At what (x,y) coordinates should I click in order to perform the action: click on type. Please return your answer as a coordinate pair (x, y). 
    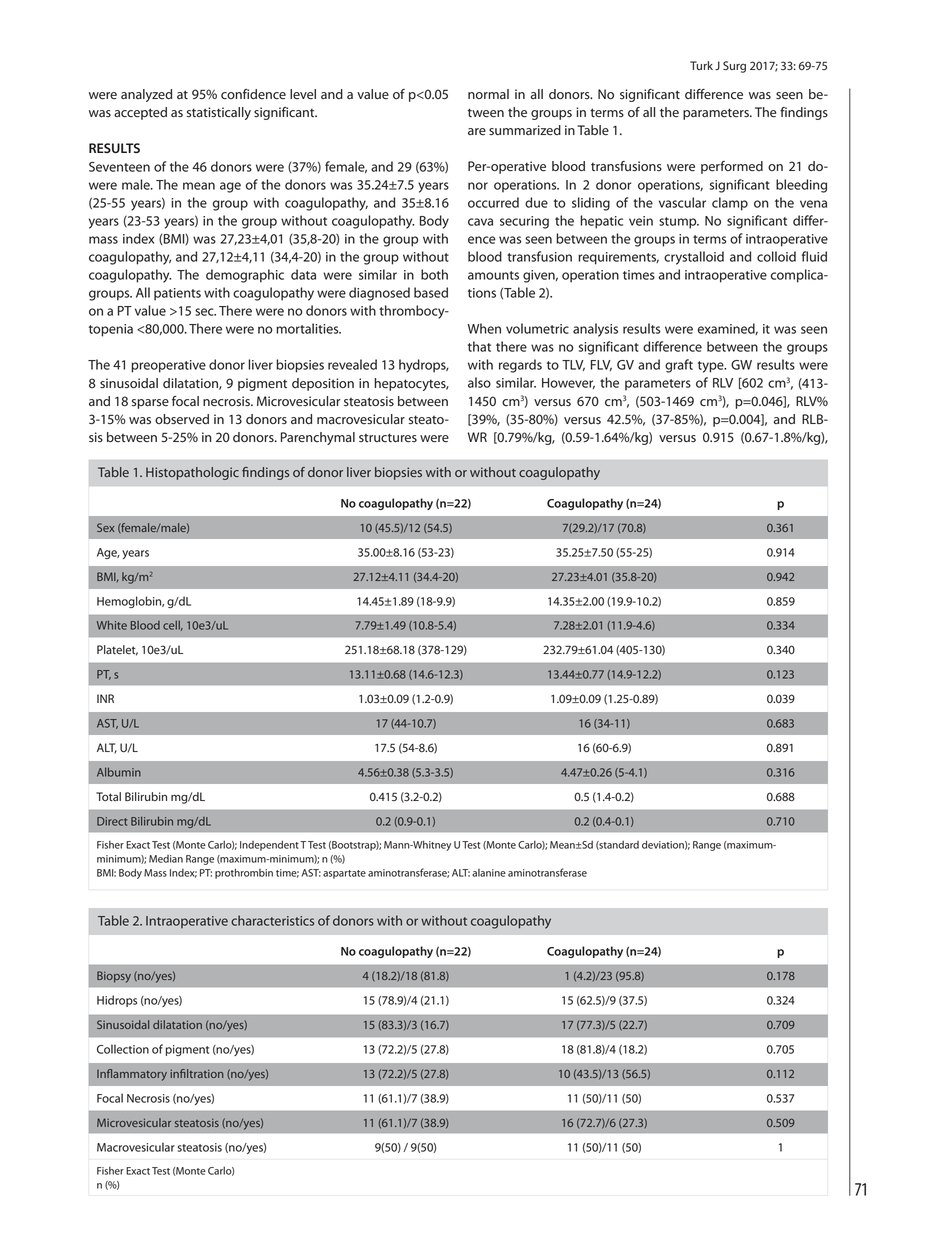
    Looking at the image, I should click on (712, 367).
